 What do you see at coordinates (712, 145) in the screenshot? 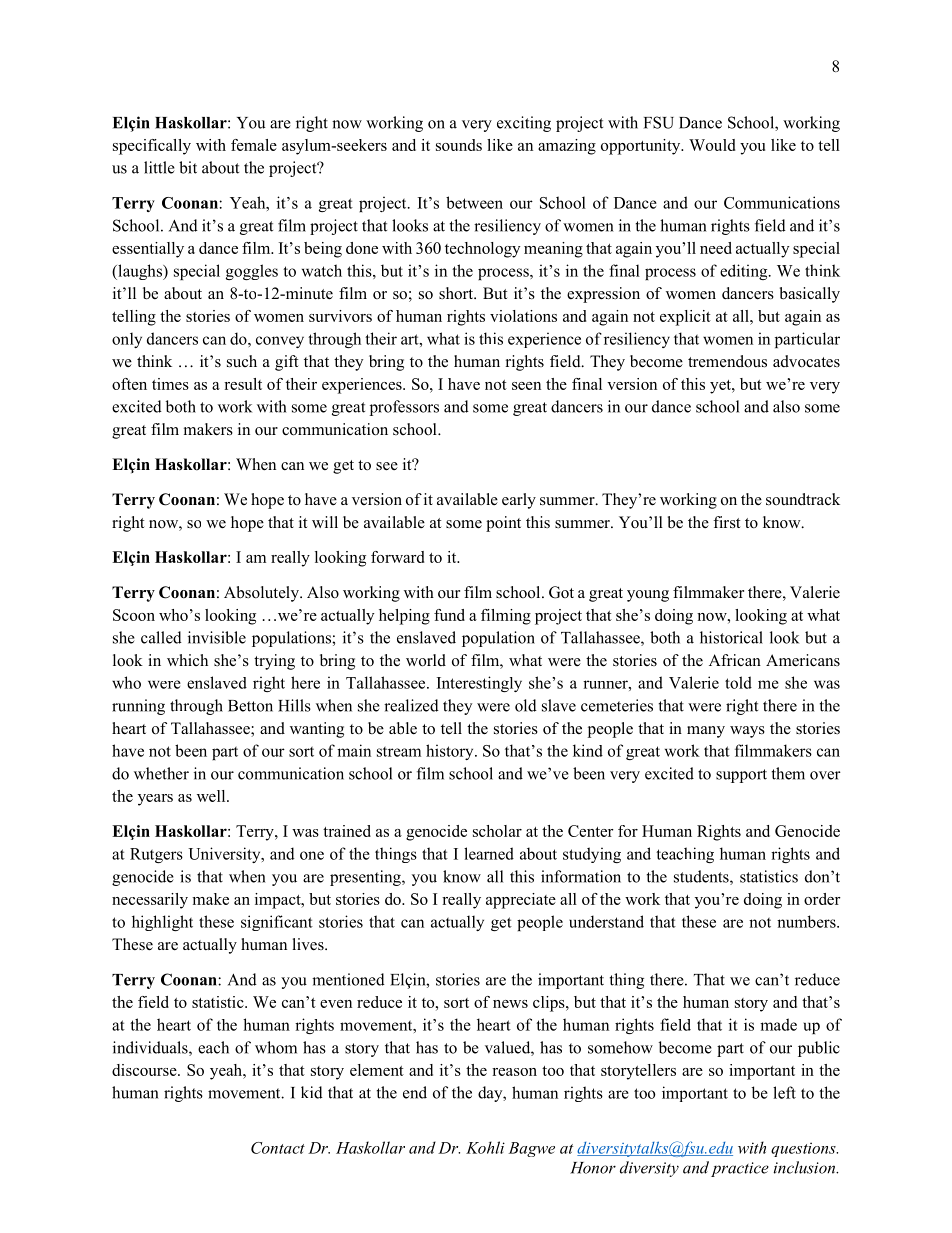
I see `Would` at bounding box center [712, 145].
